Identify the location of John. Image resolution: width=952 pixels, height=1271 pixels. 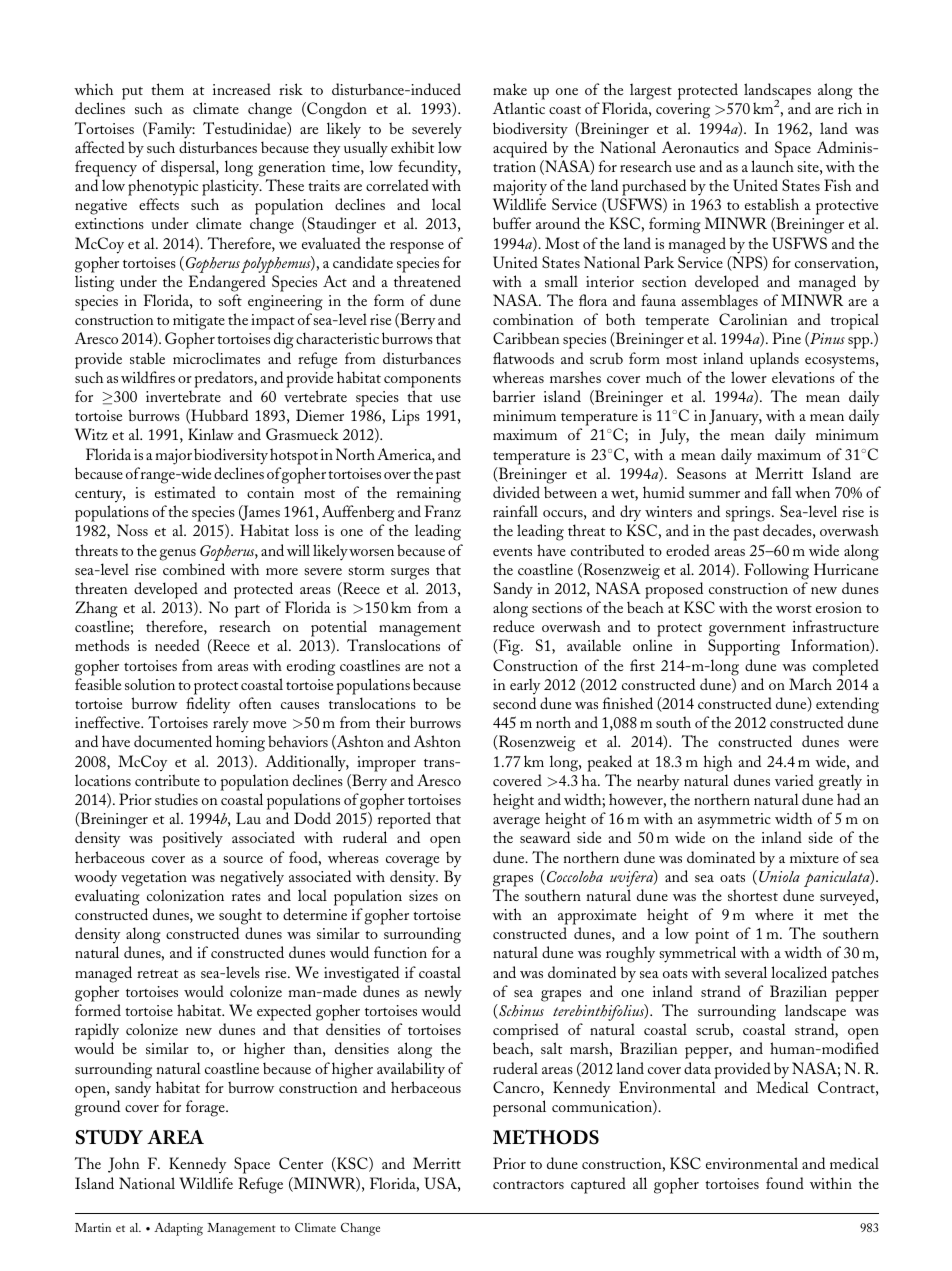
(124, 1165).
